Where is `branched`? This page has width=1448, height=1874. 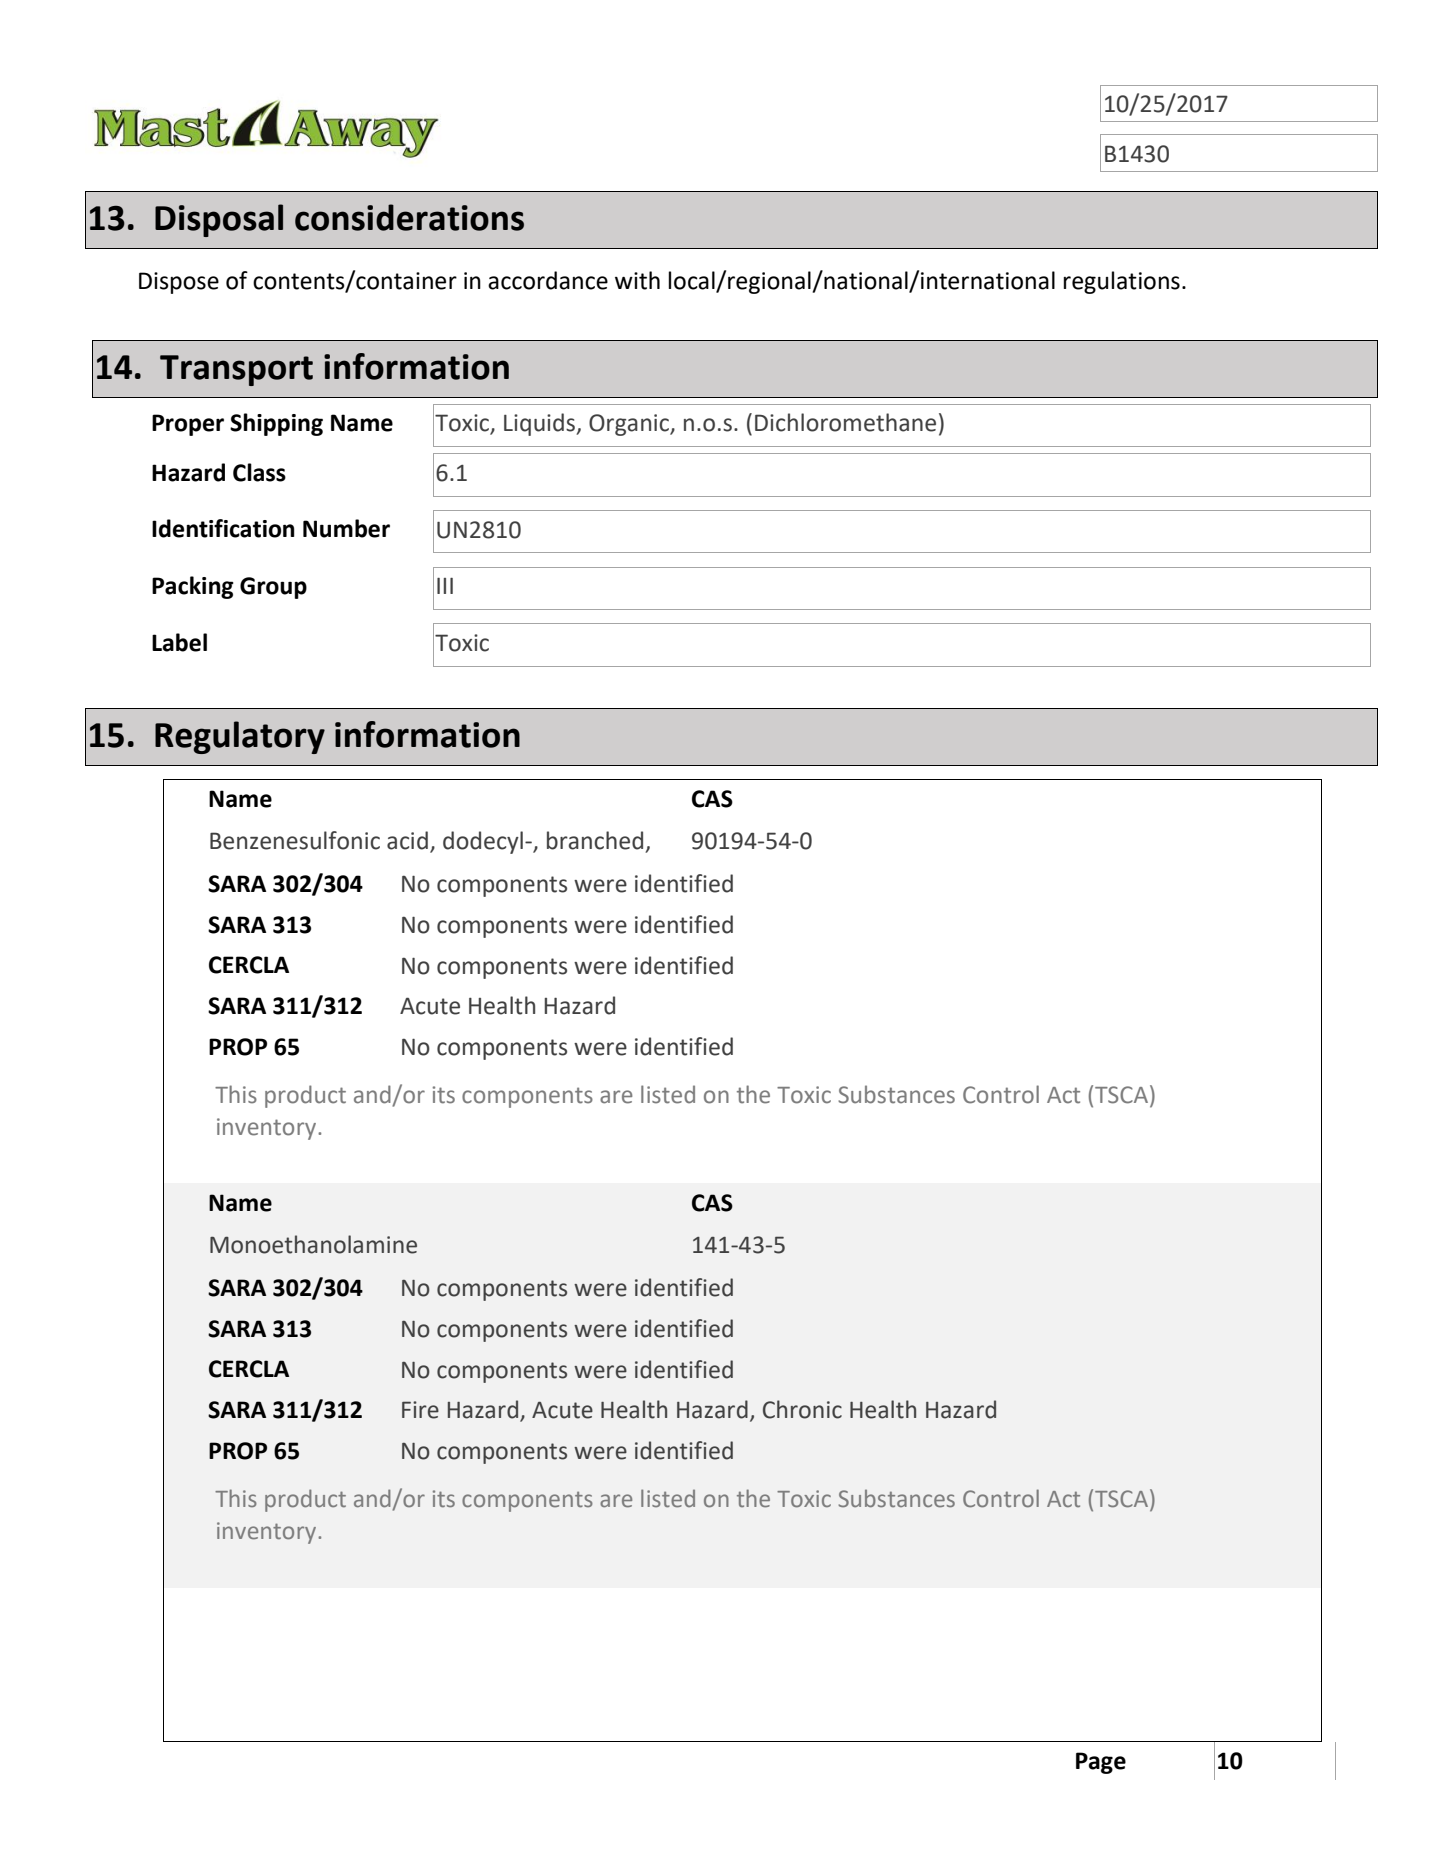
branched is located at coordinates (595, 840).
